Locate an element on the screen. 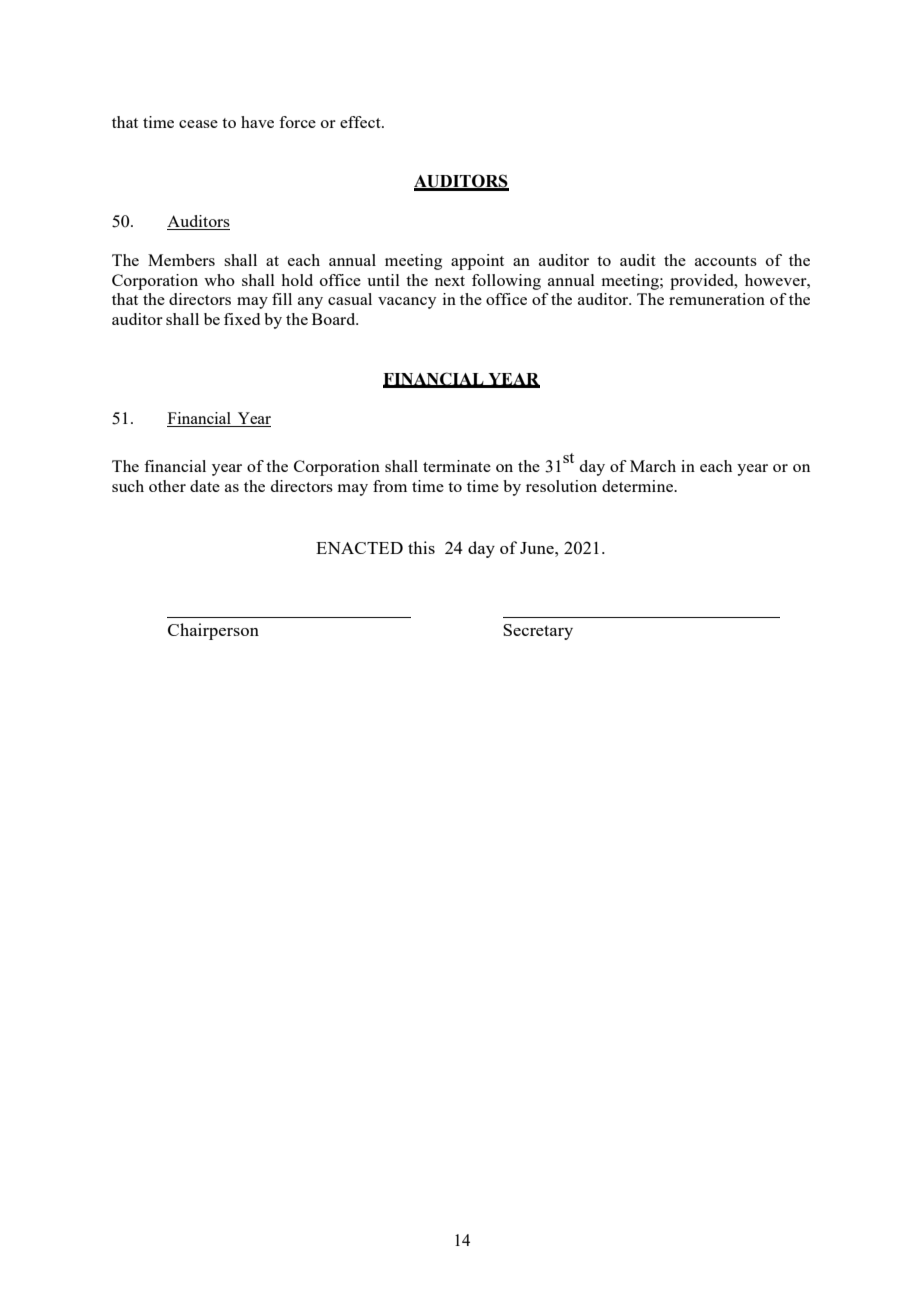 The image size is (924, 1307). fixed is located at coordinates (242, 319).
